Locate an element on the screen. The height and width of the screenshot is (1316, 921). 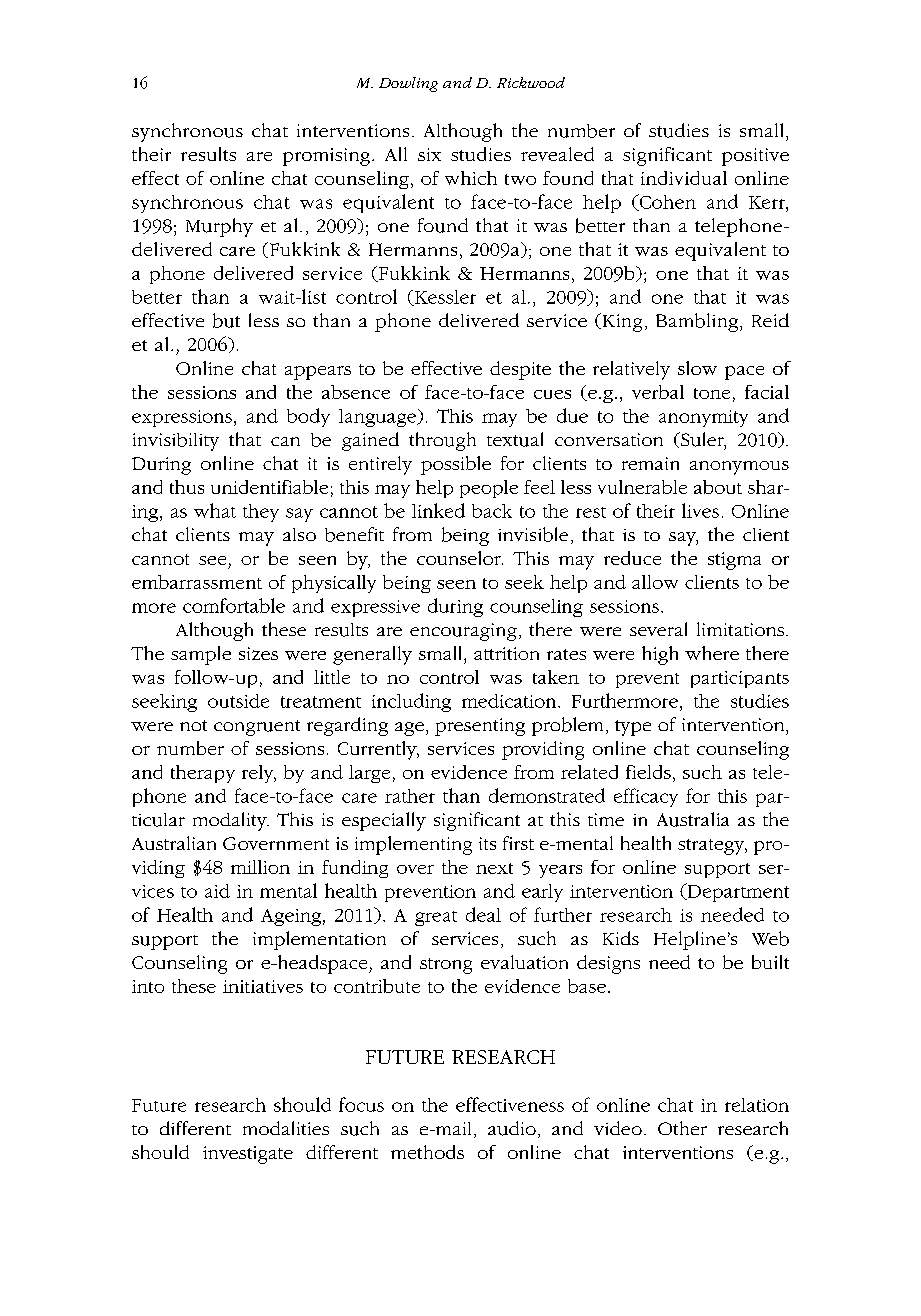
fields is located at coordinates (648, 772).
